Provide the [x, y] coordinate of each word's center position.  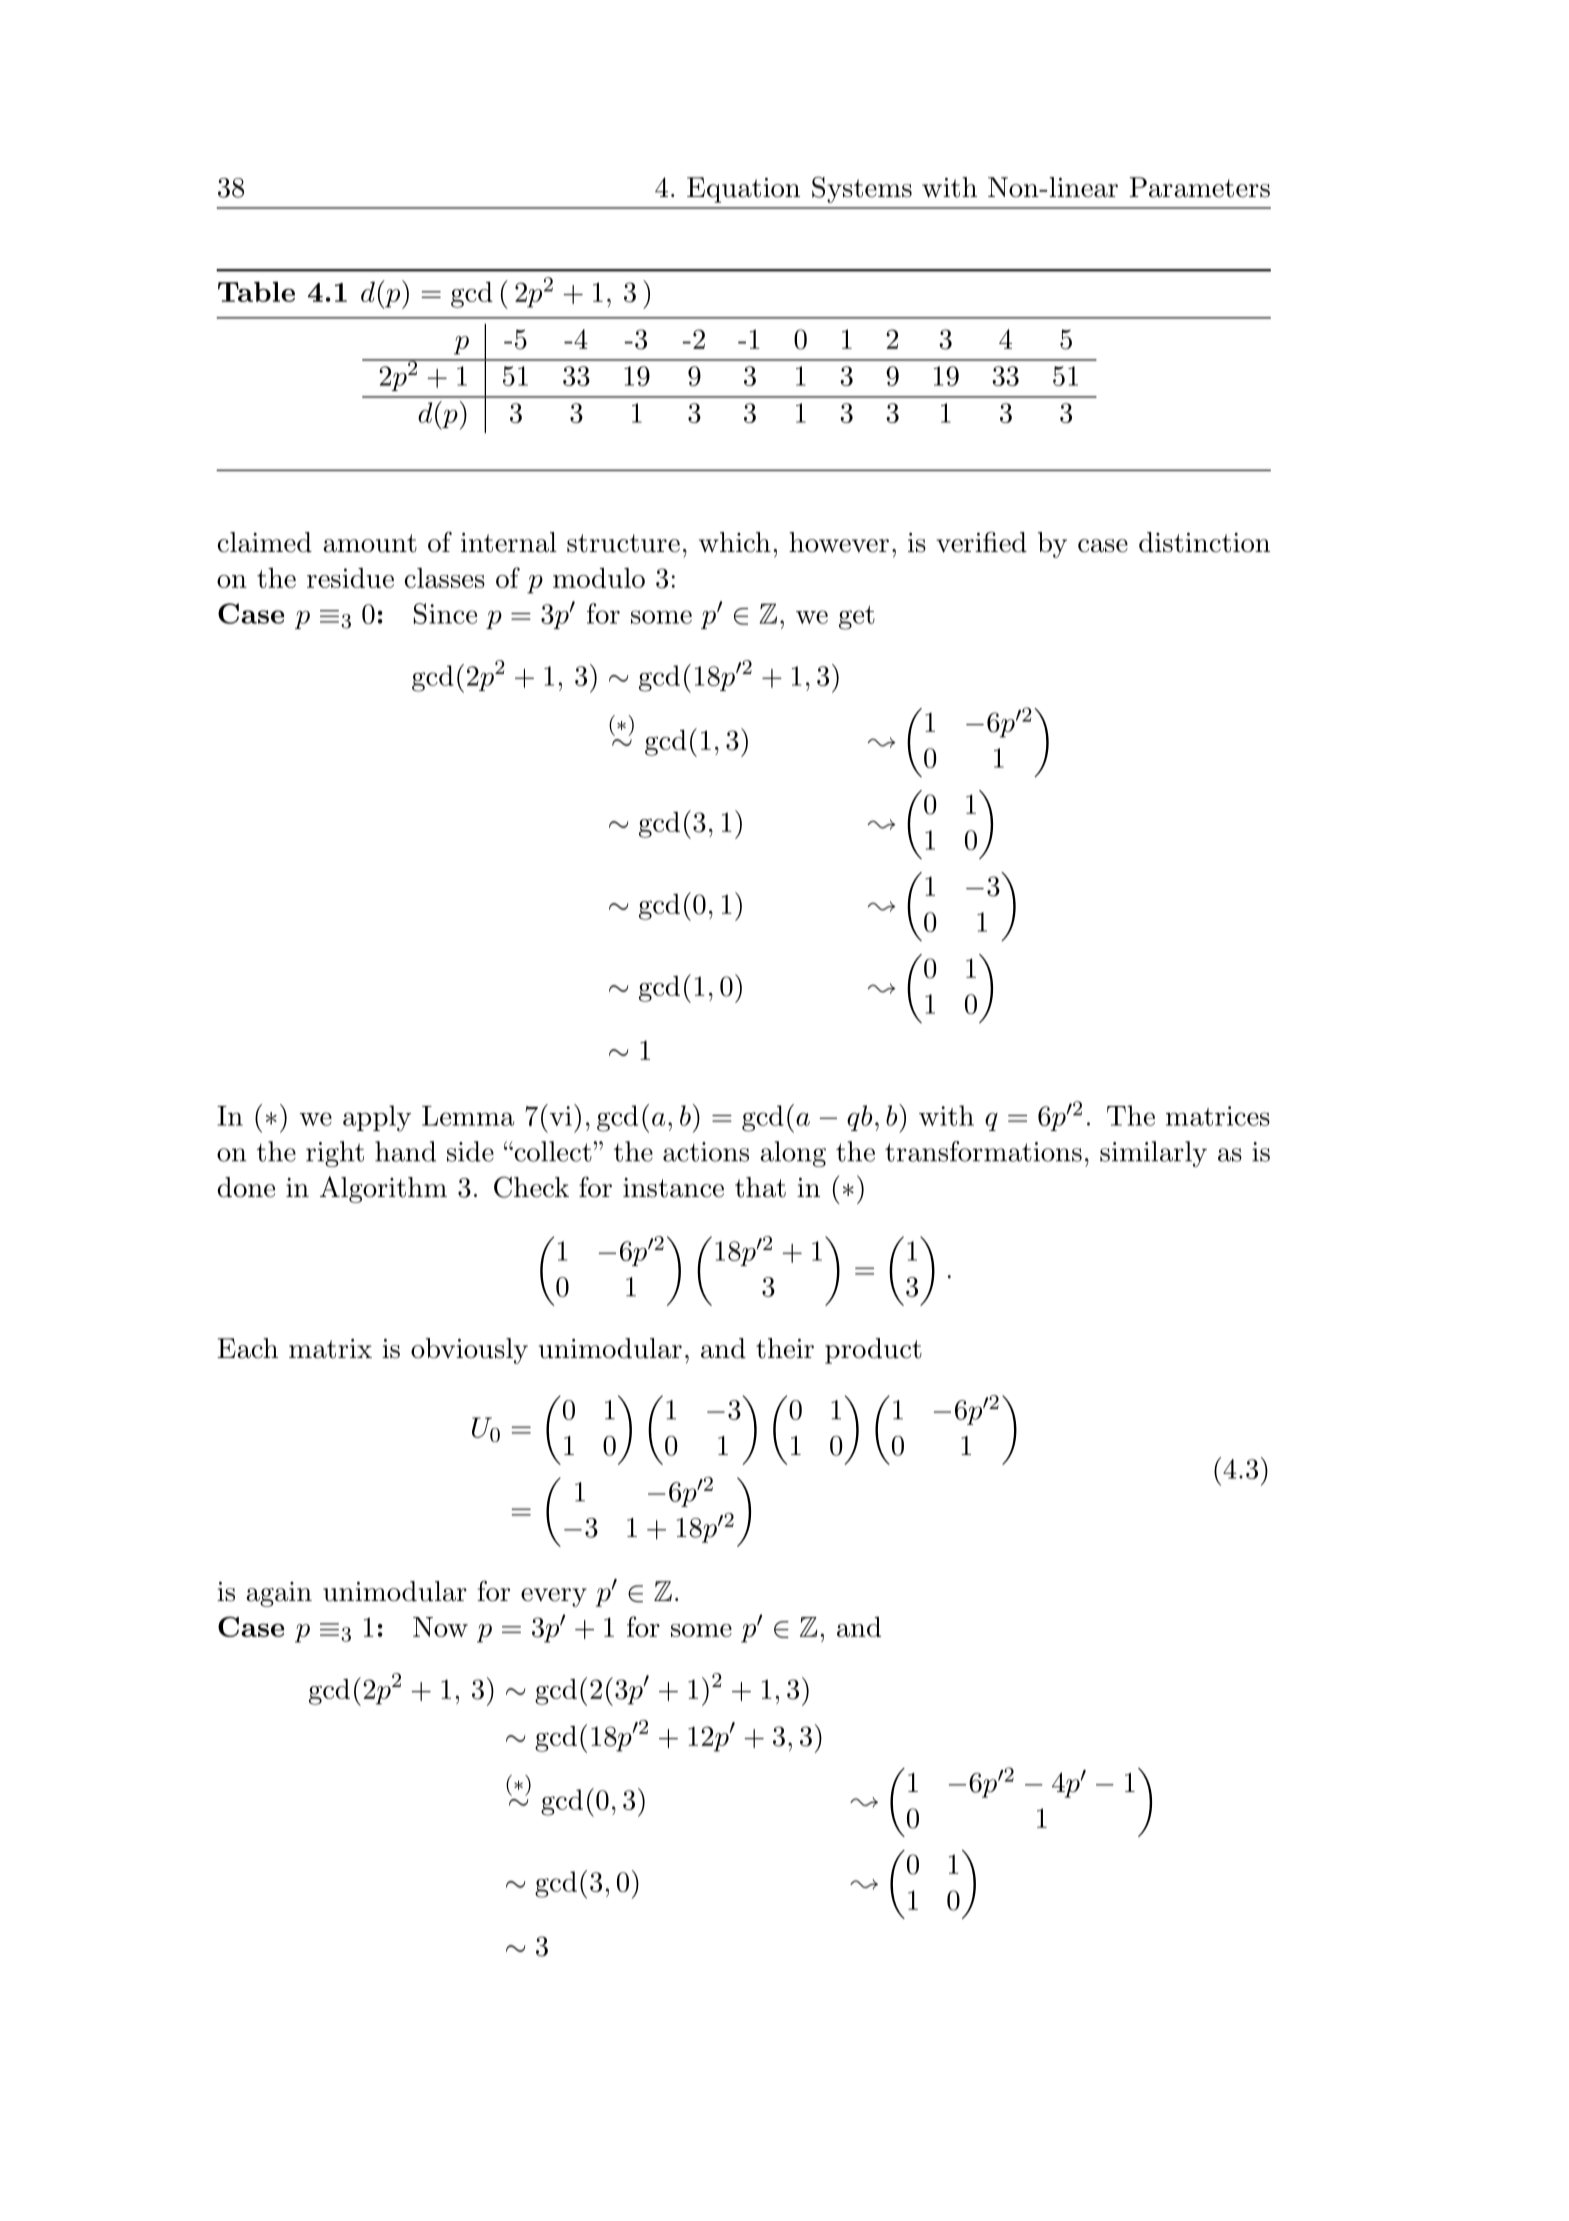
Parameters [1199, 187]
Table [256, 292]
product [873, 1351]
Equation [743, 190]
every [554, 1597]
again [279, 1594]
